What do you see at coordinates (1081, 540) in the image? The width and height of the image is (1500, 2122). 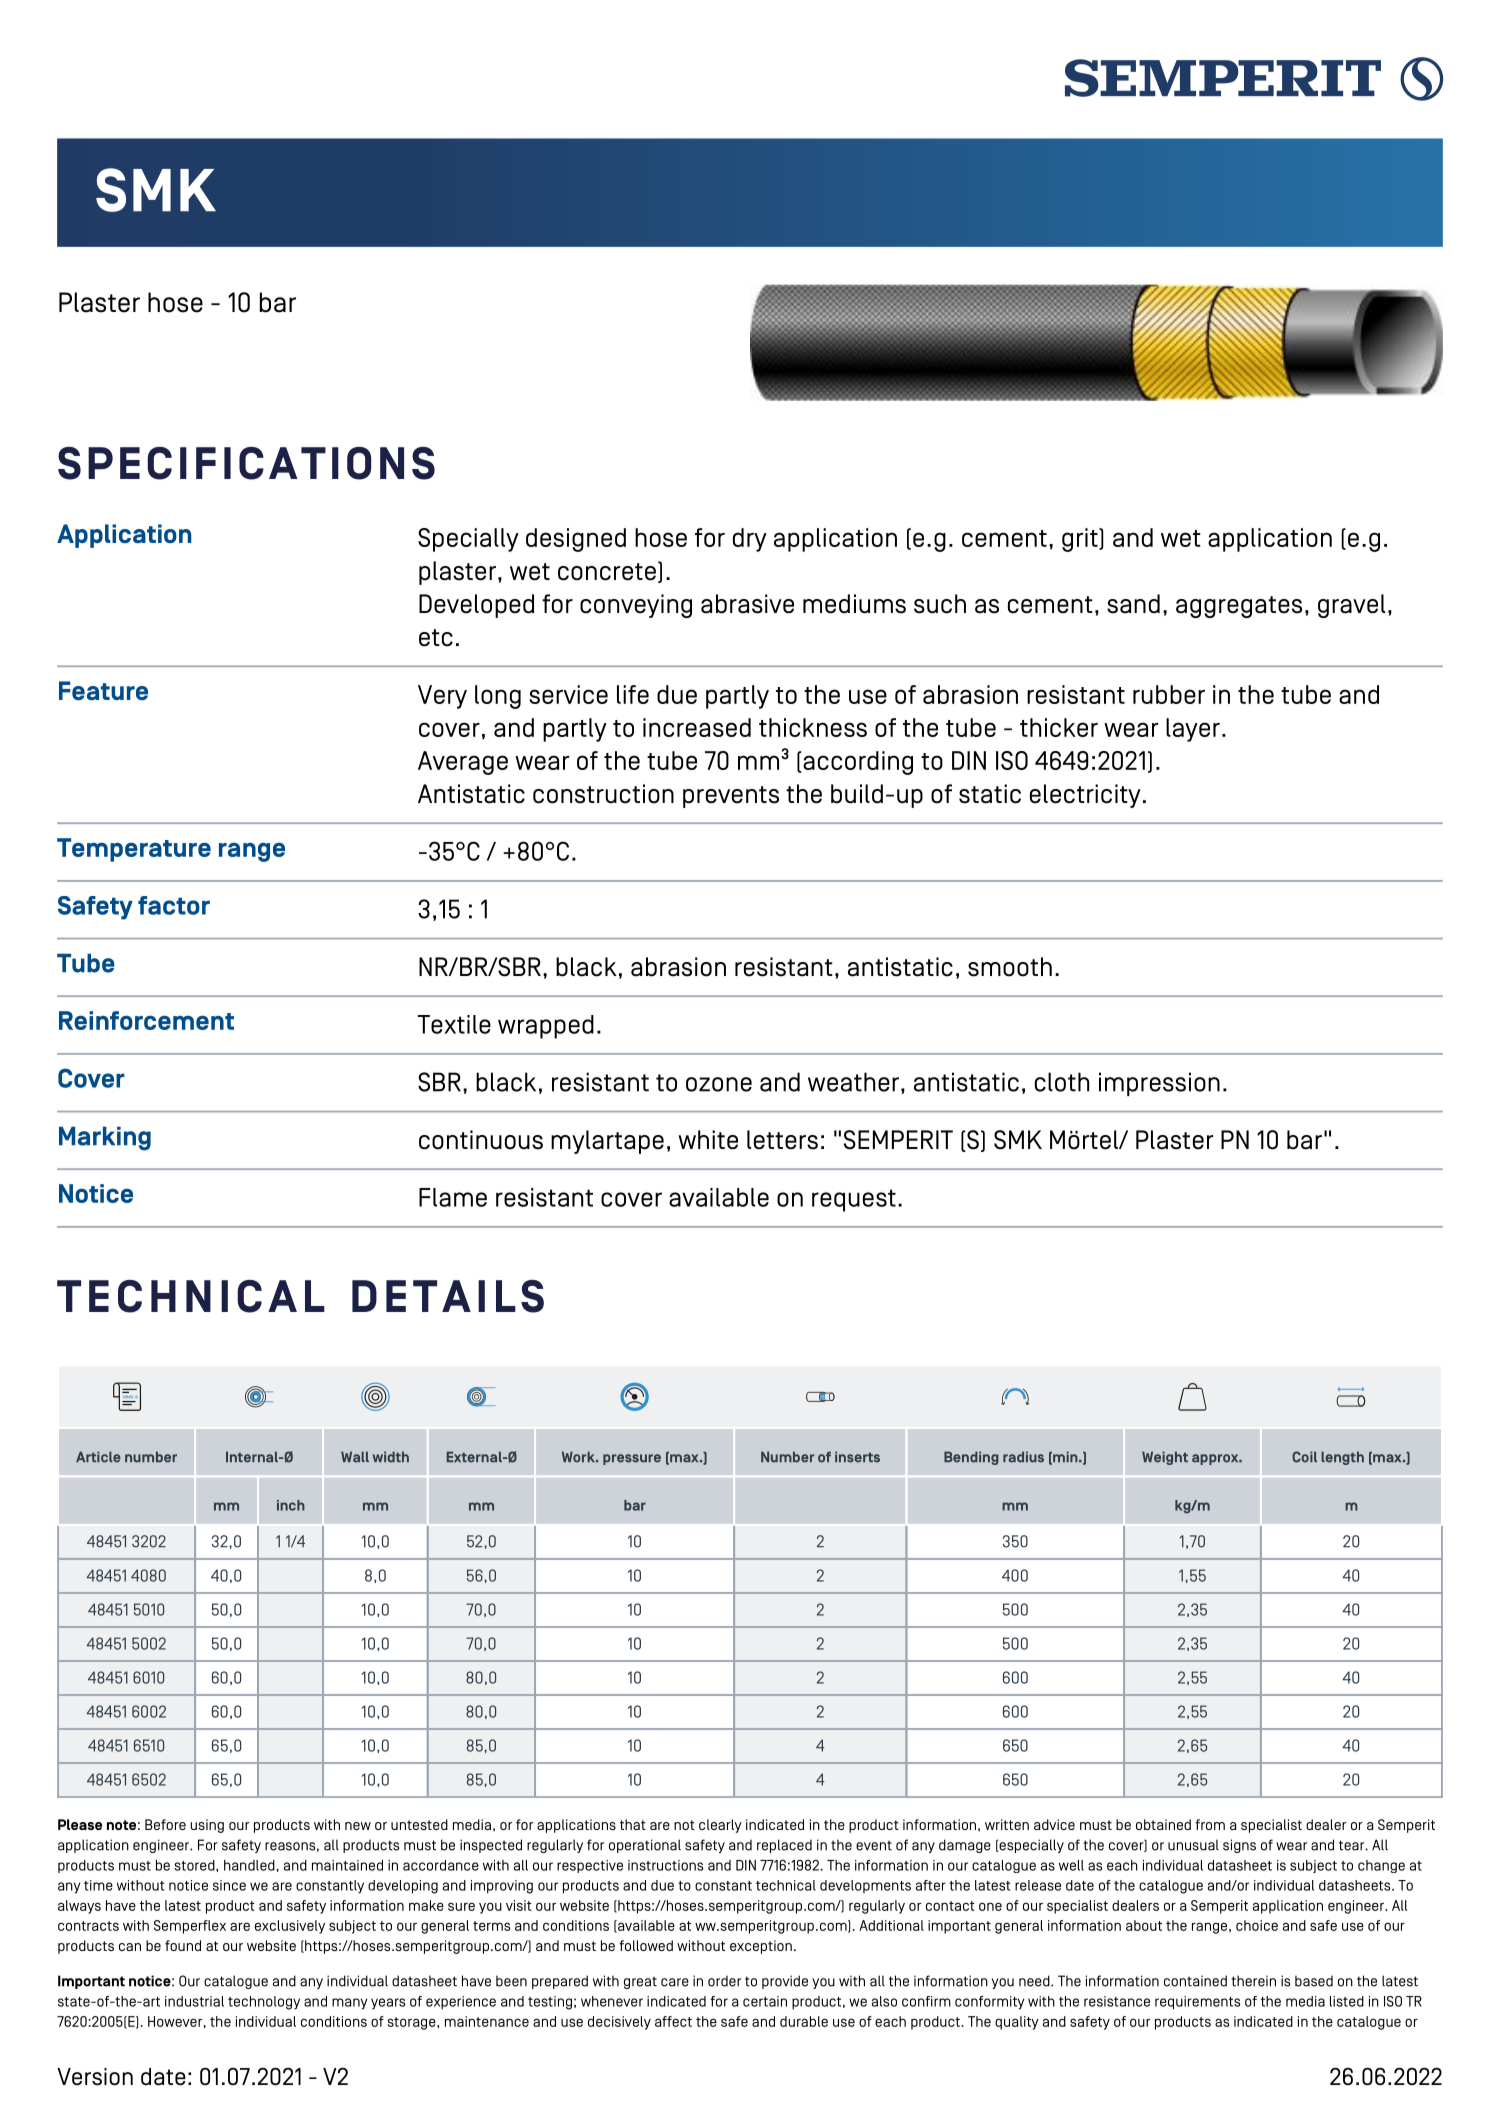 I see `grit` at bounding box center [1081, 540].
